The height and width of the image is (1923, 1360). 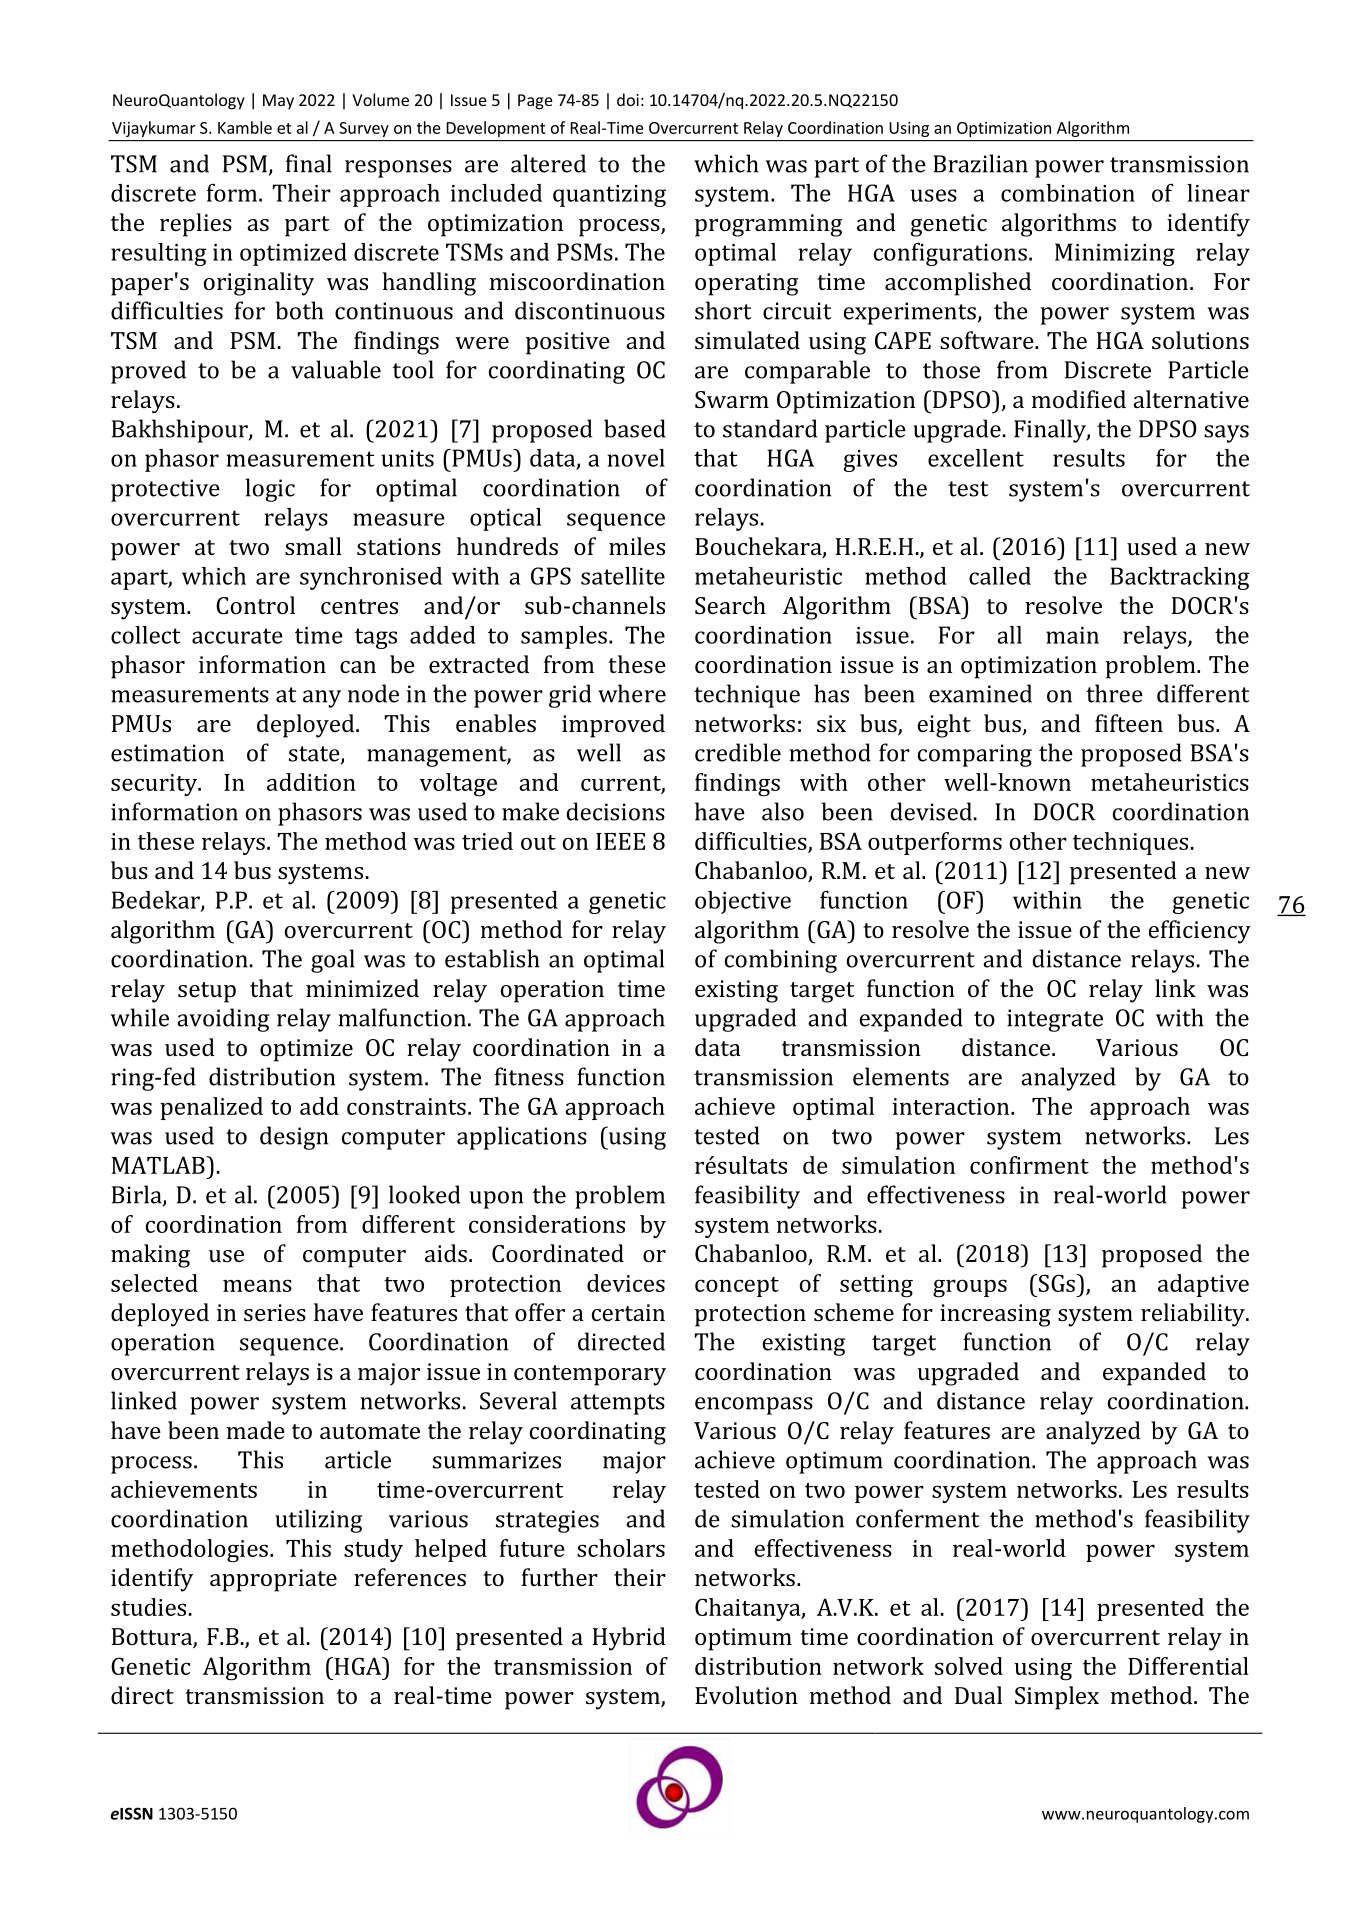 What do you see at coordinates (245, 127) in the image?
I see `Kamble` at bounding box center [245, 127].
